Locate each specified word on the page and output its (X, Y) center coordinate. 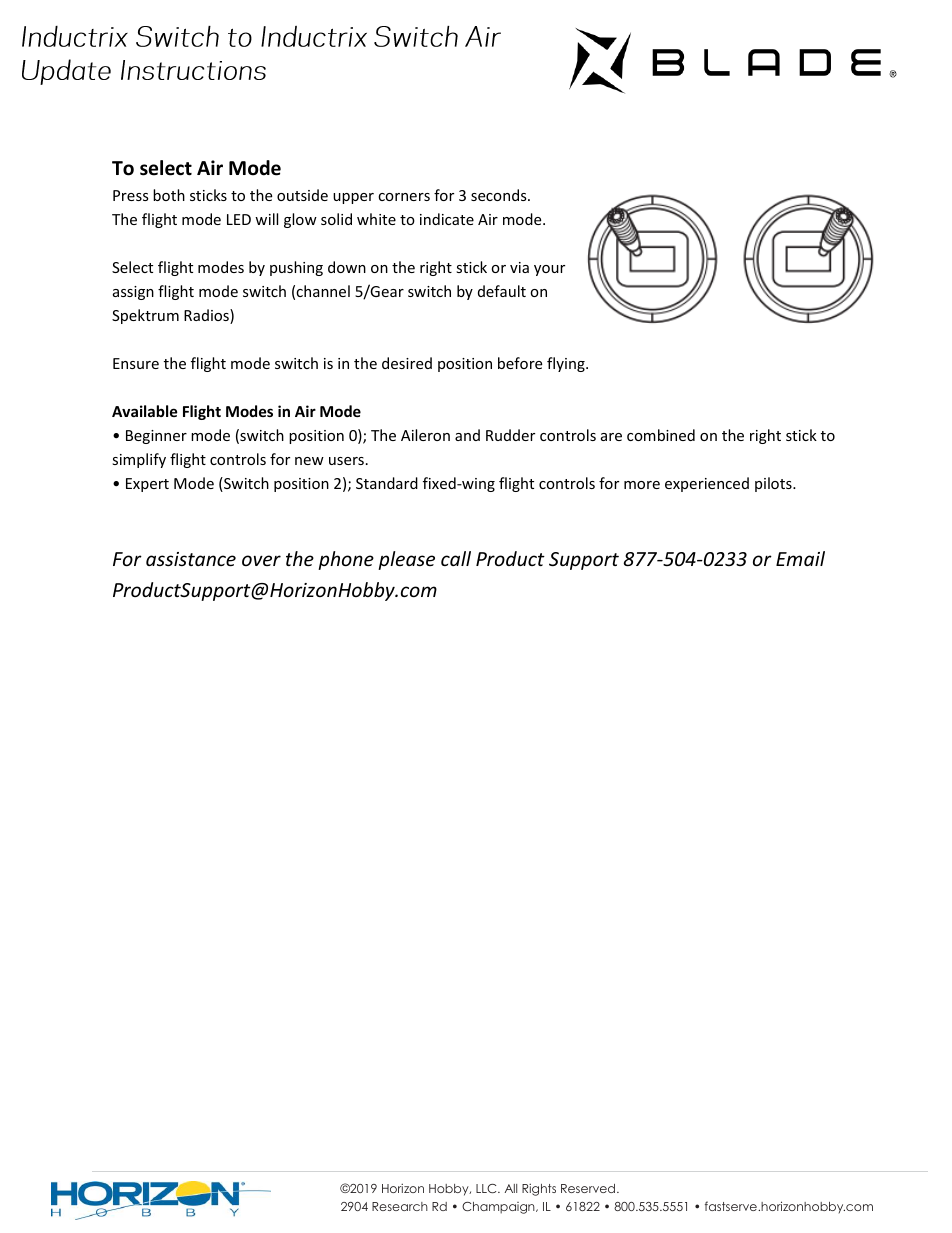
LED (239, 219)
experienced (707, 484)
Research (400, 1206)
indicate (447, 219)
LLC (487, 1188)
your (549, 270)
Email (800, 558)
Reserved (589, 1188)
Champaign (499, 1208)
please (406, 560)
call (456, 558)
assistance (191, 559)
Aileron (425, 435)
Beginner (156, 437)
